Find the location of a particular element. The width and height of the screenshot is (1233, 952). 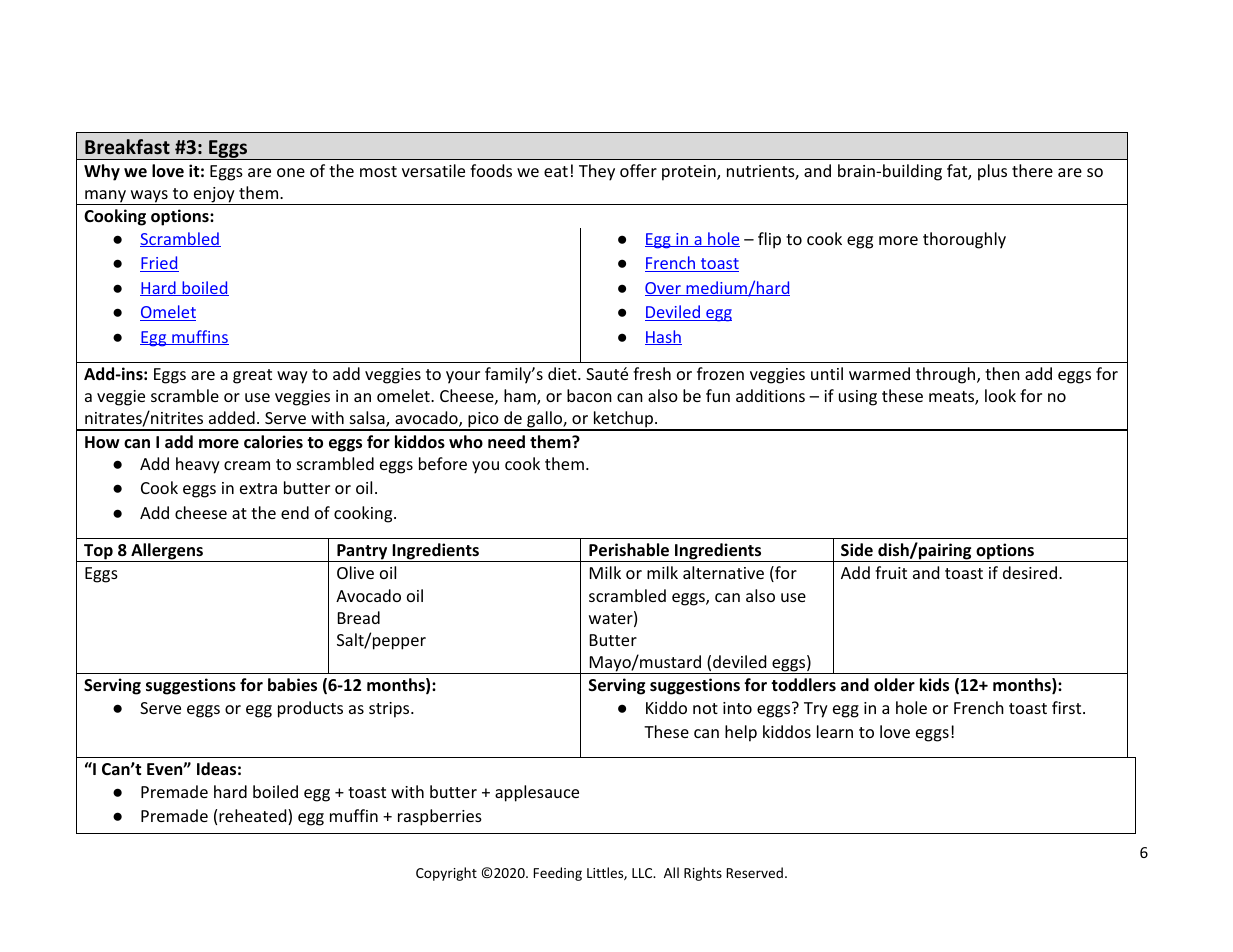

reheated is located at coordinates (254, 817).
